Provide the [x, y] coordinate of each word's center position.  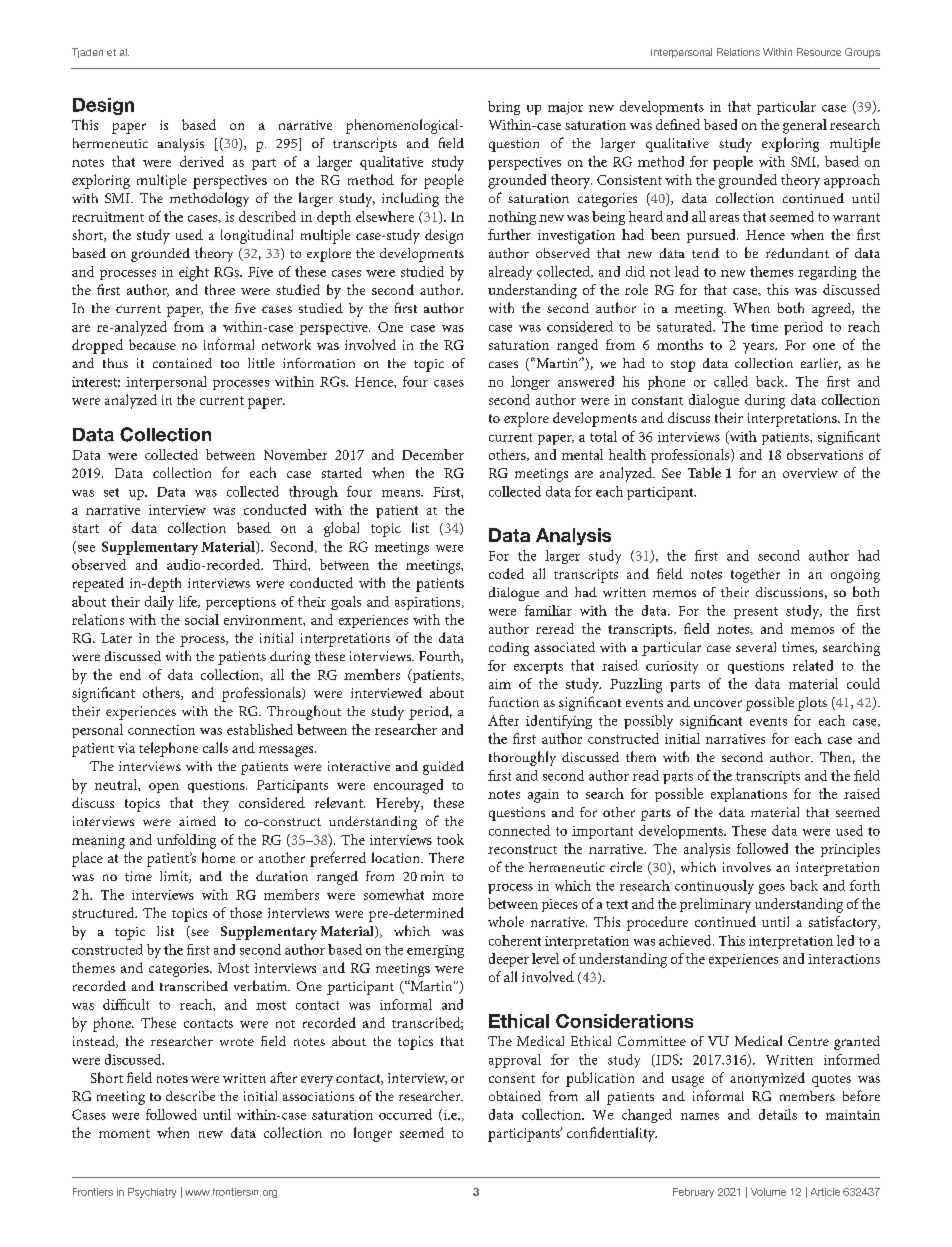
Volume [768, 1192]
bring [504, 108]
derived [202, 161]
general [805, 126]
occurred [405, 1114]
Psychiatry [152, 1193]
